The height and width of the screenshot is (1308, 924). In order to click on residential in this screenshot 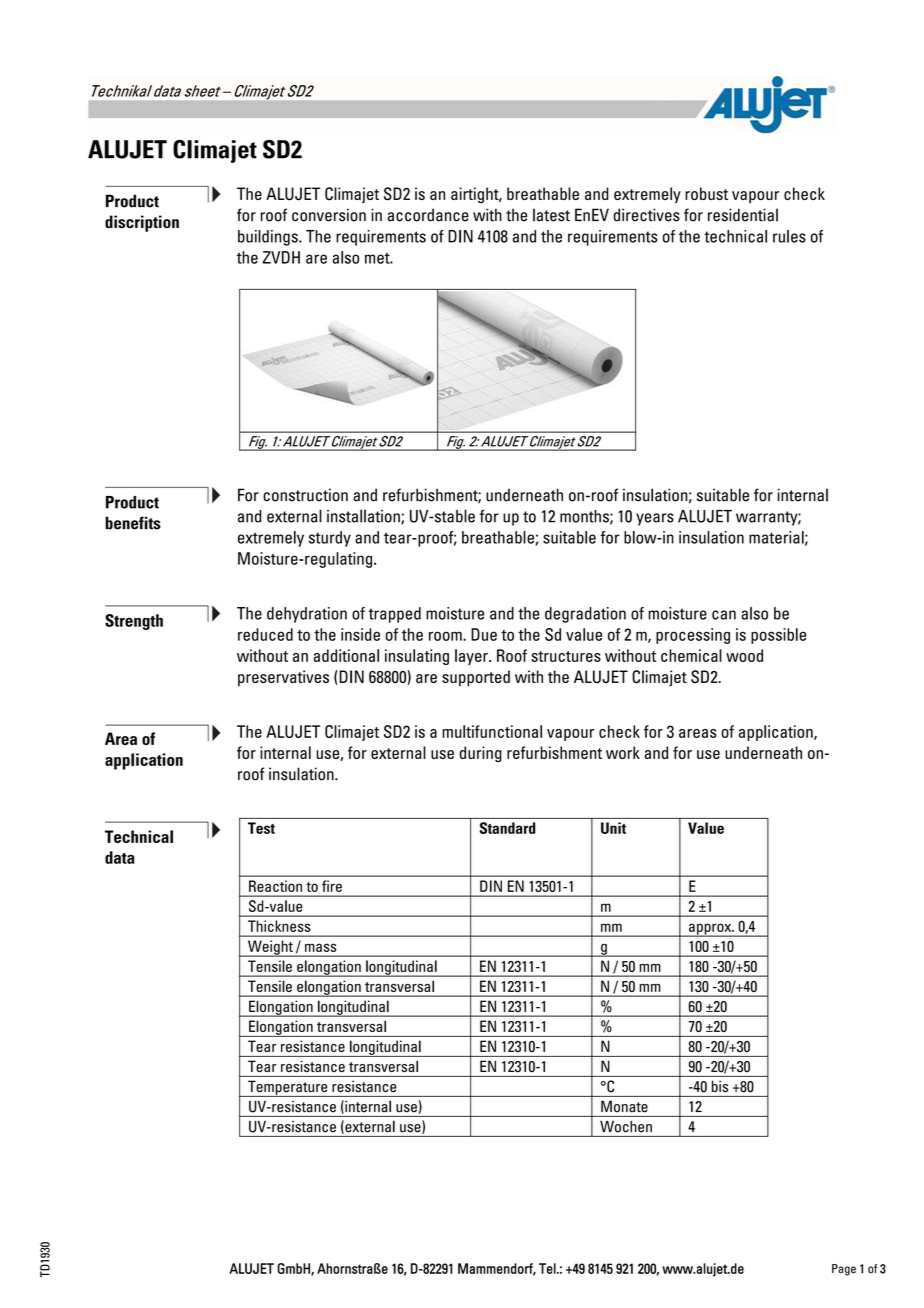, I will do `click(743, 215)`.
